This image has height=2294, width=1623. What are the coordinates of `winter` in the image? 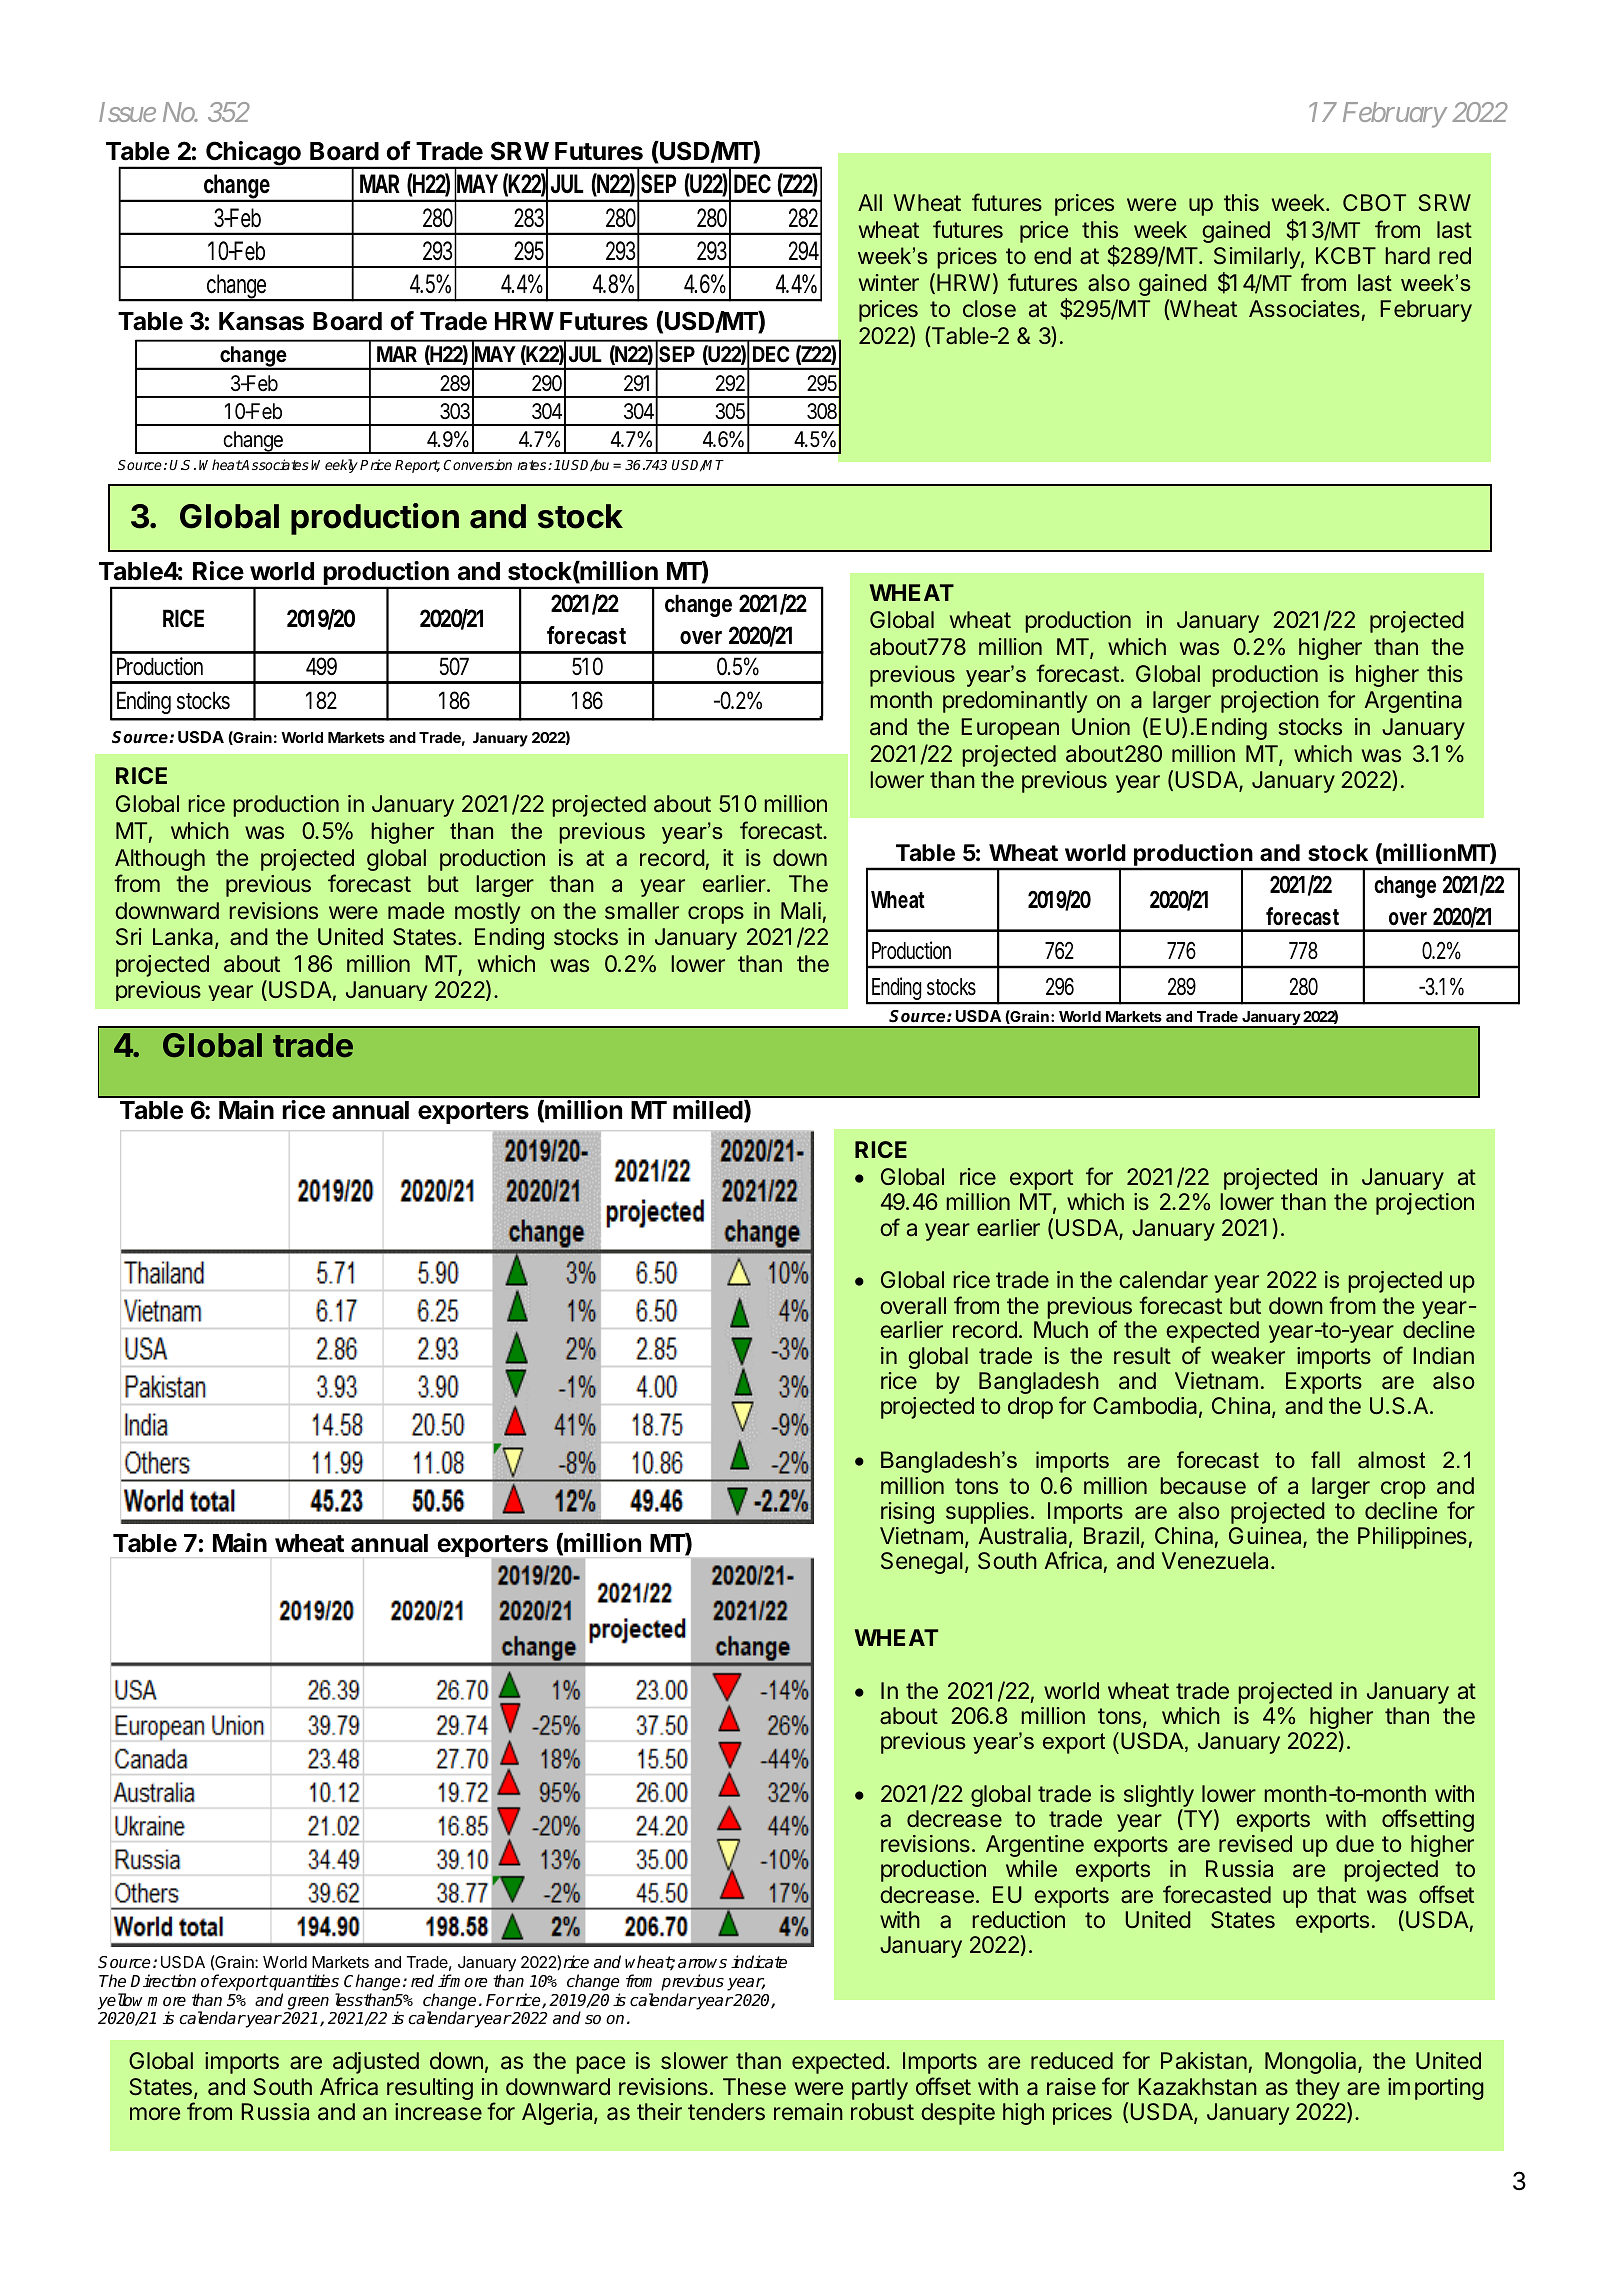 It's located at (889, 282).
